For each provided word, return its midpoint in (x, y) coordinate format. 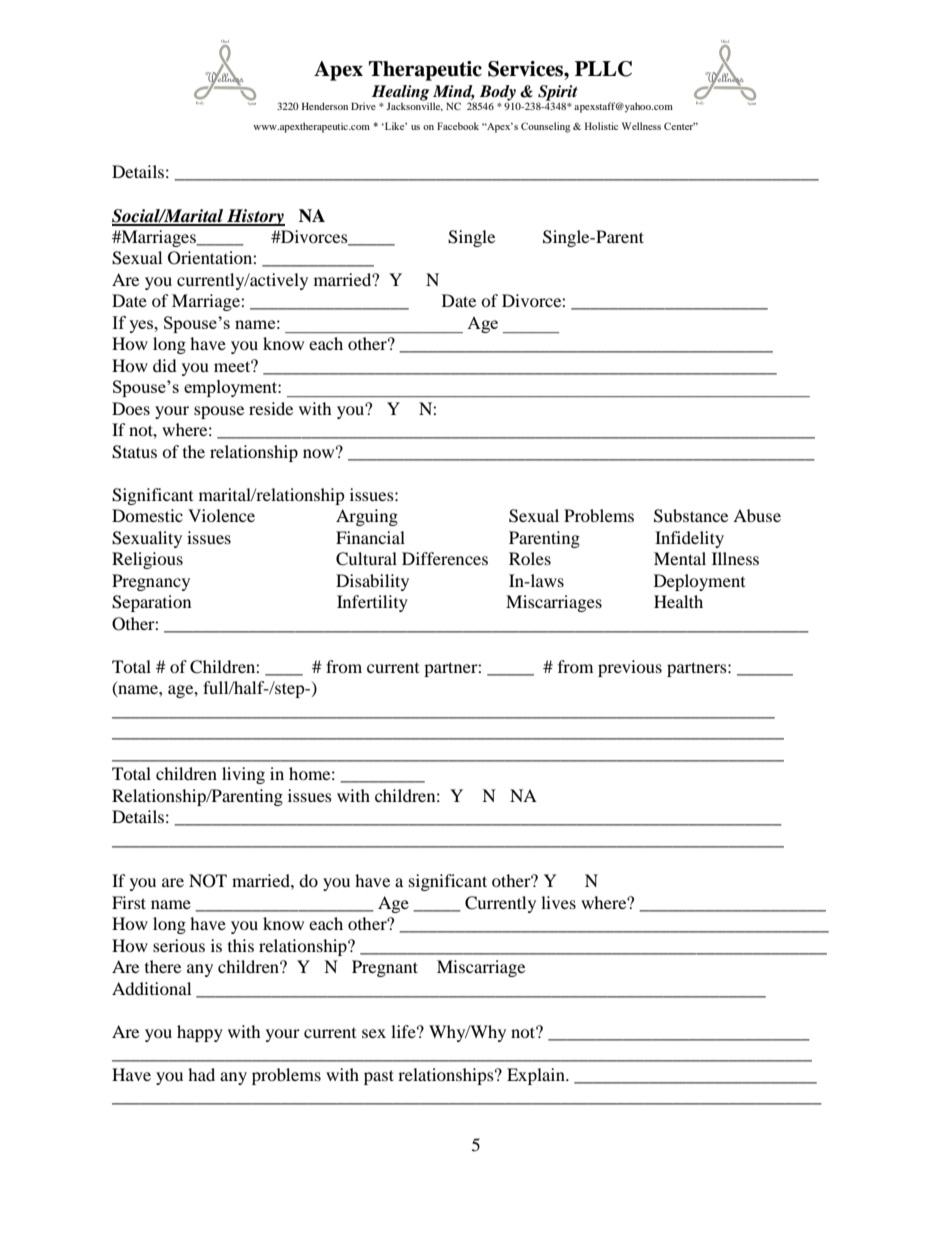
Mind (454, 92)
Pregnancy (151, 582)
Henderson (325, 106)
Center (680, 126)
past (379, 1077)
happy (200, 1033)
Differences (445, 558)
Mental (680, 558)
